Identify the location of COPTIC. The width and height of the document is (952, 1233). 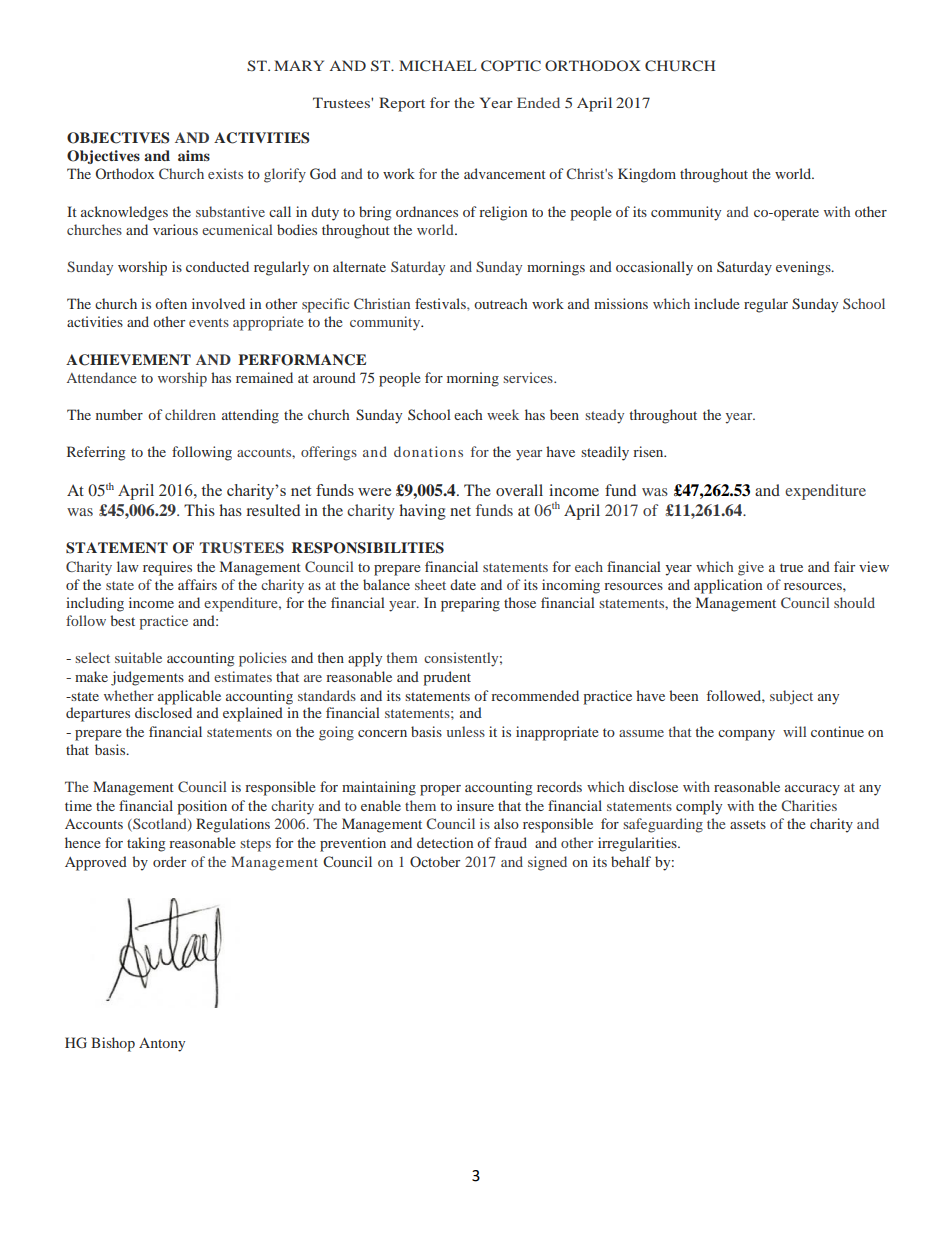
(511, 65).
